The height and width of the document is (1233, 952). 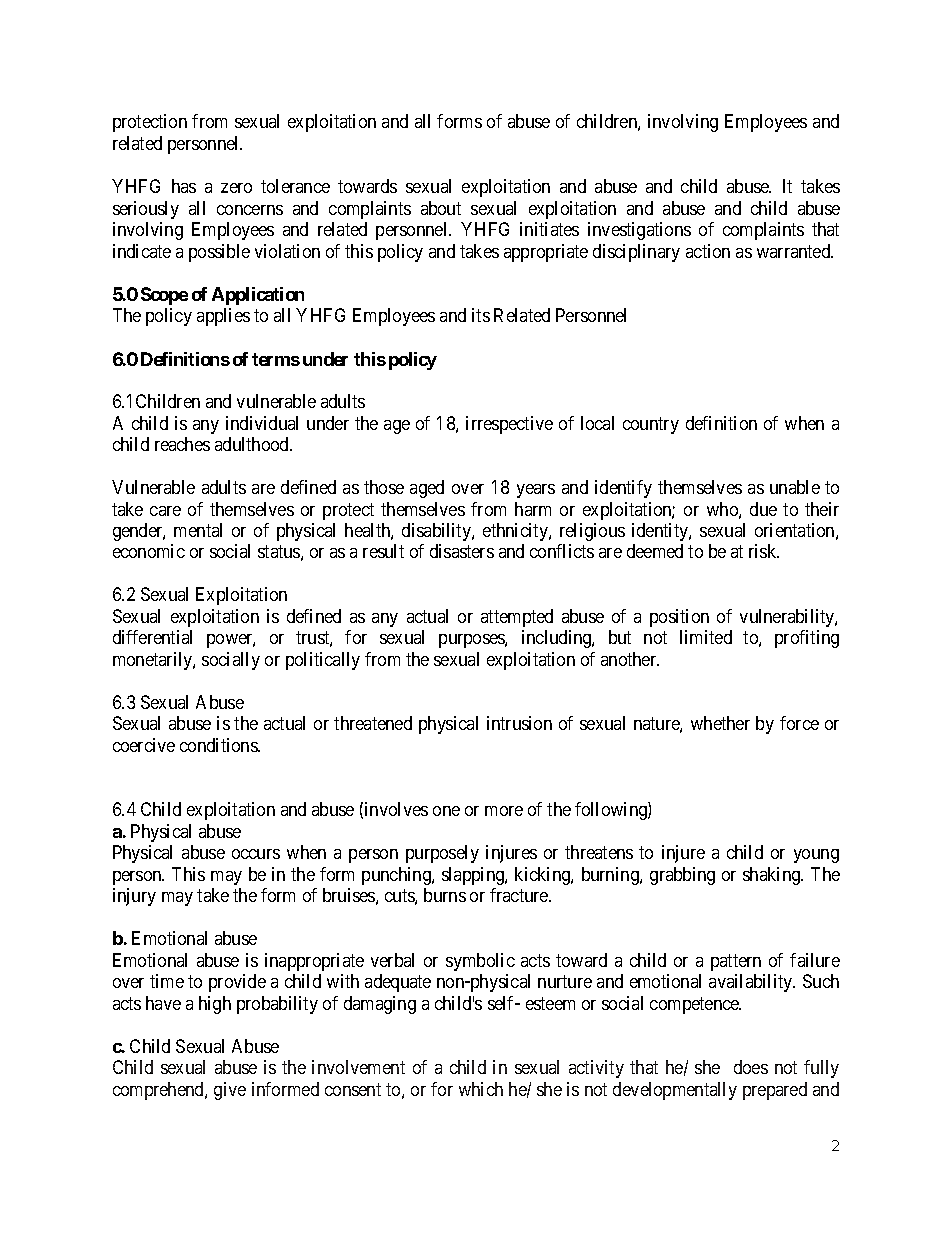 I want to click on about, so click(x=441, y=208).
